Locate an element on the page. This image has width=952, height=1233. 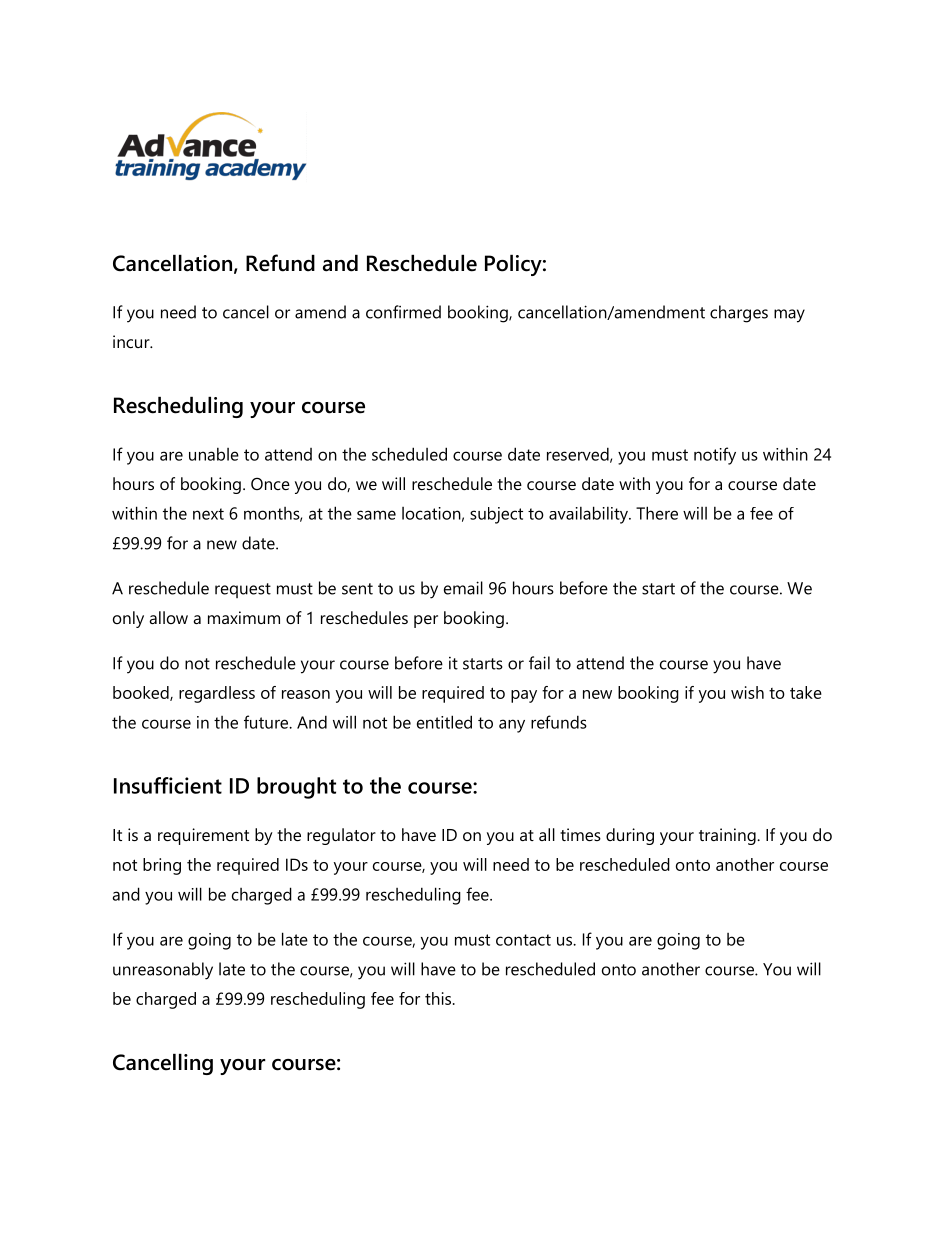
email is located at coordinates (463, 588).
